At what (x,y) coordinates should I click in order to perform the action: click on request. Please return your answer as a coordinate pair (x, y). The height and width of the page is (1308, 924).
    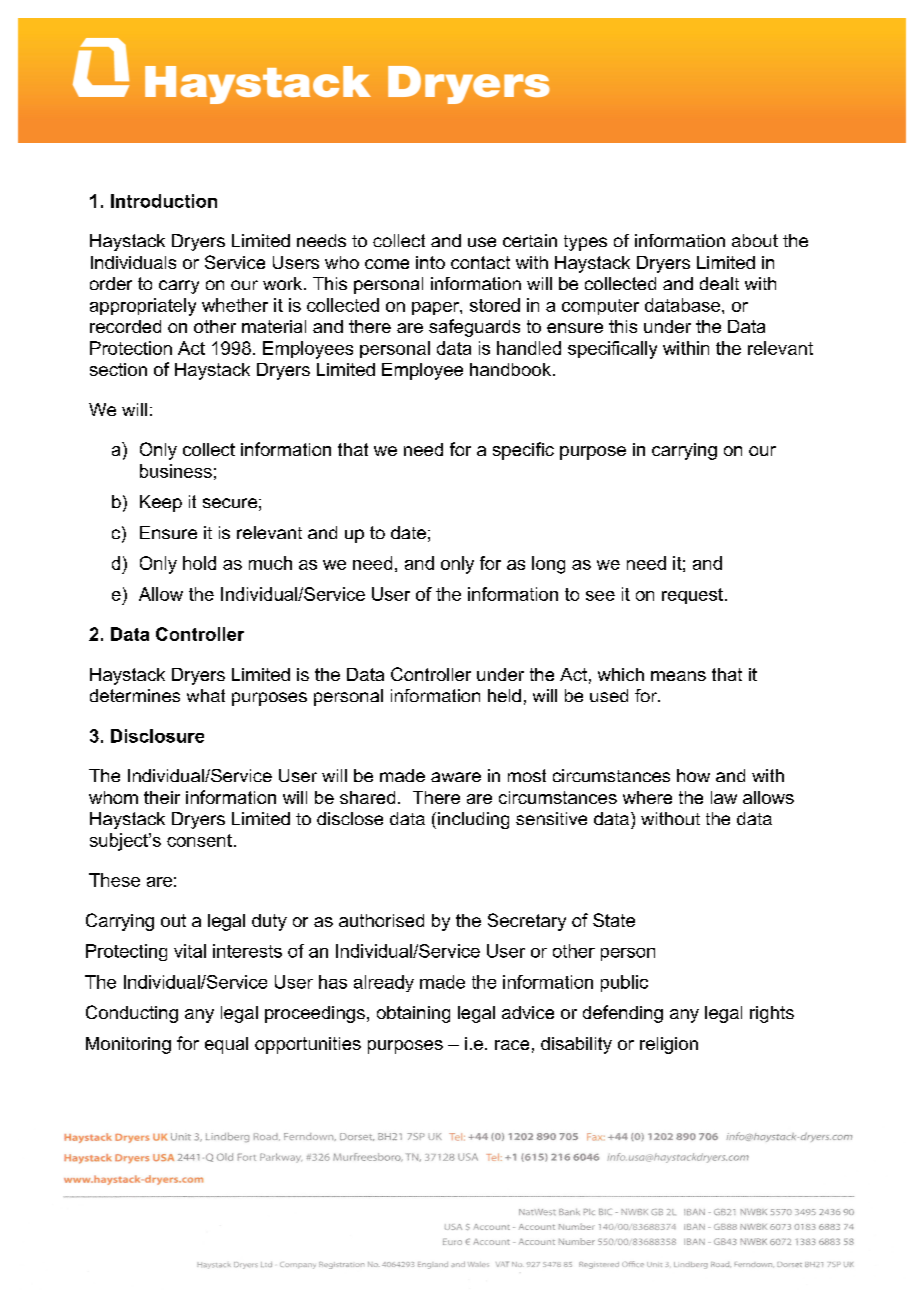
    Looking at the image, I should click on (692, 596).
